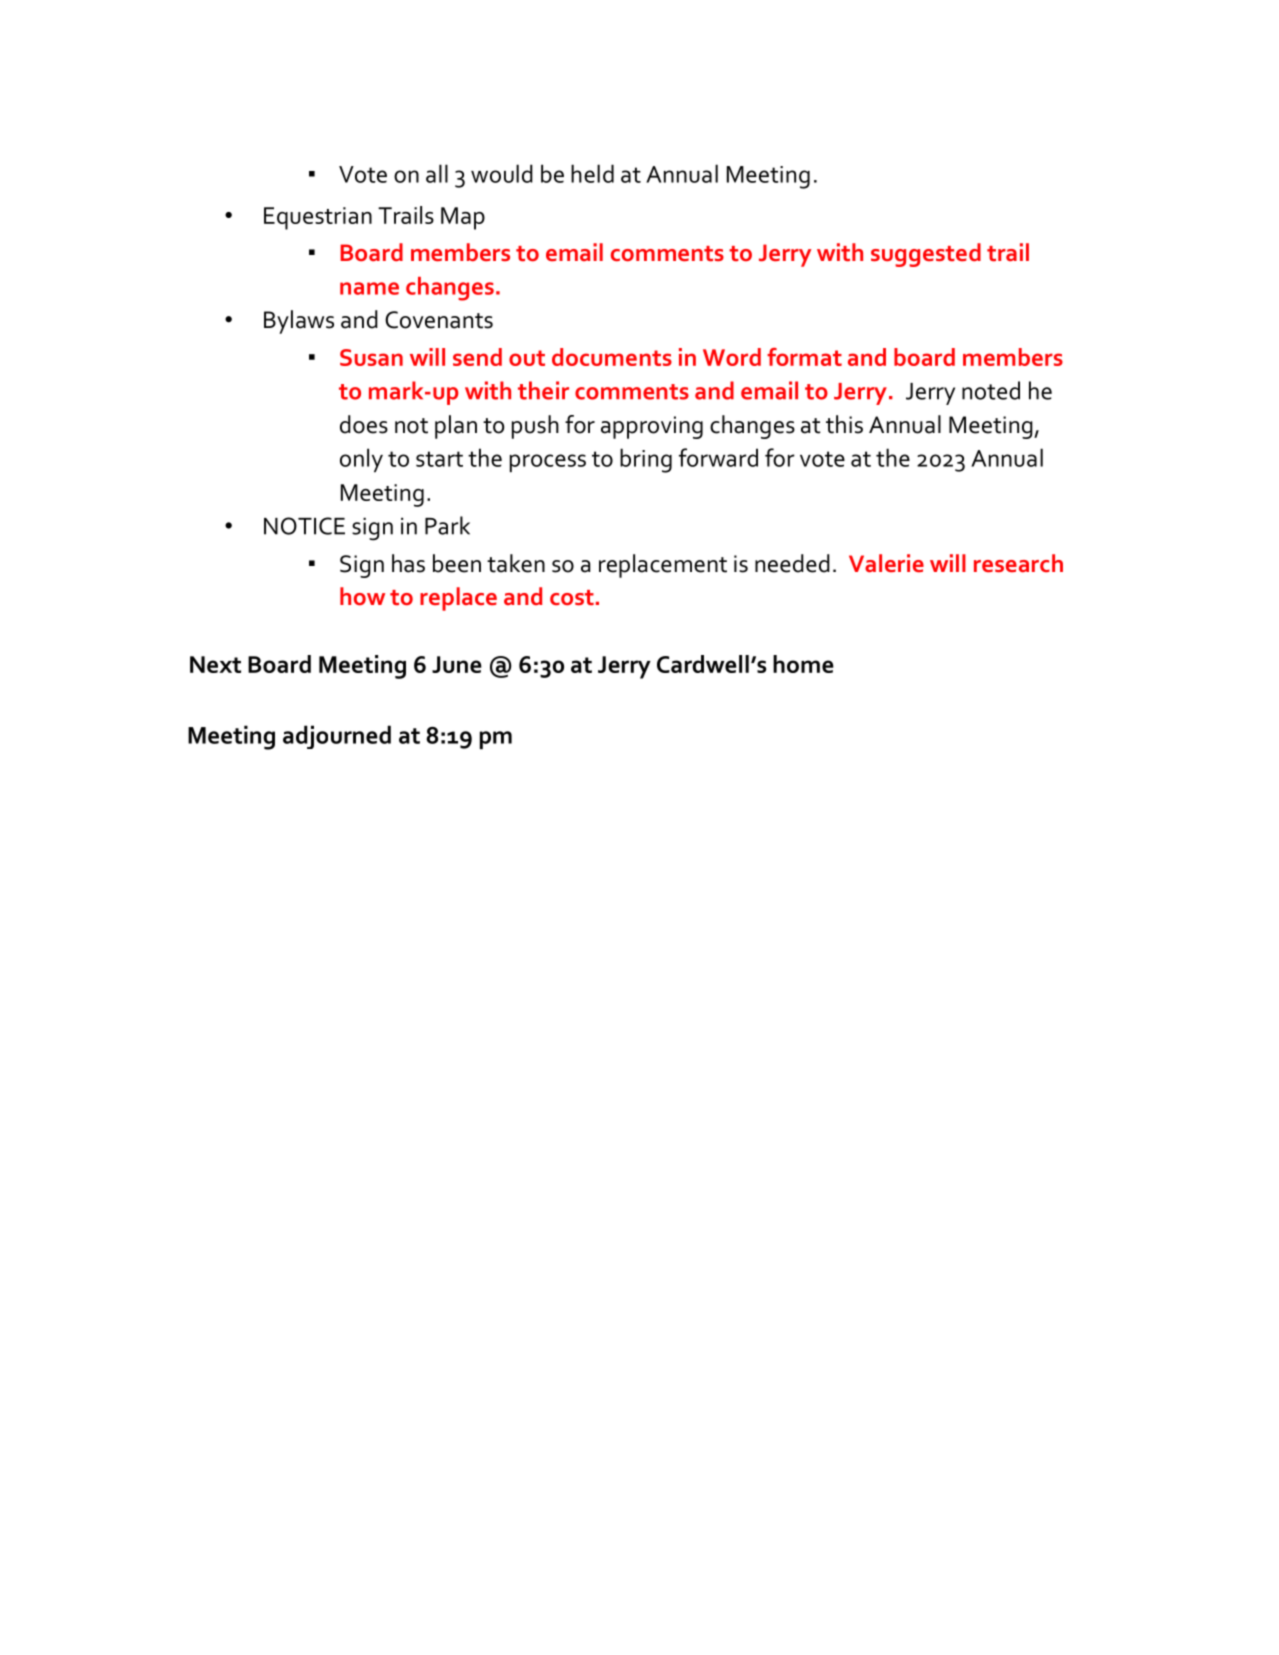 The width and height of the document is (1279, 1655). Describe the element at coordinates (652, 427) in the document. I see `approving` at that location.
